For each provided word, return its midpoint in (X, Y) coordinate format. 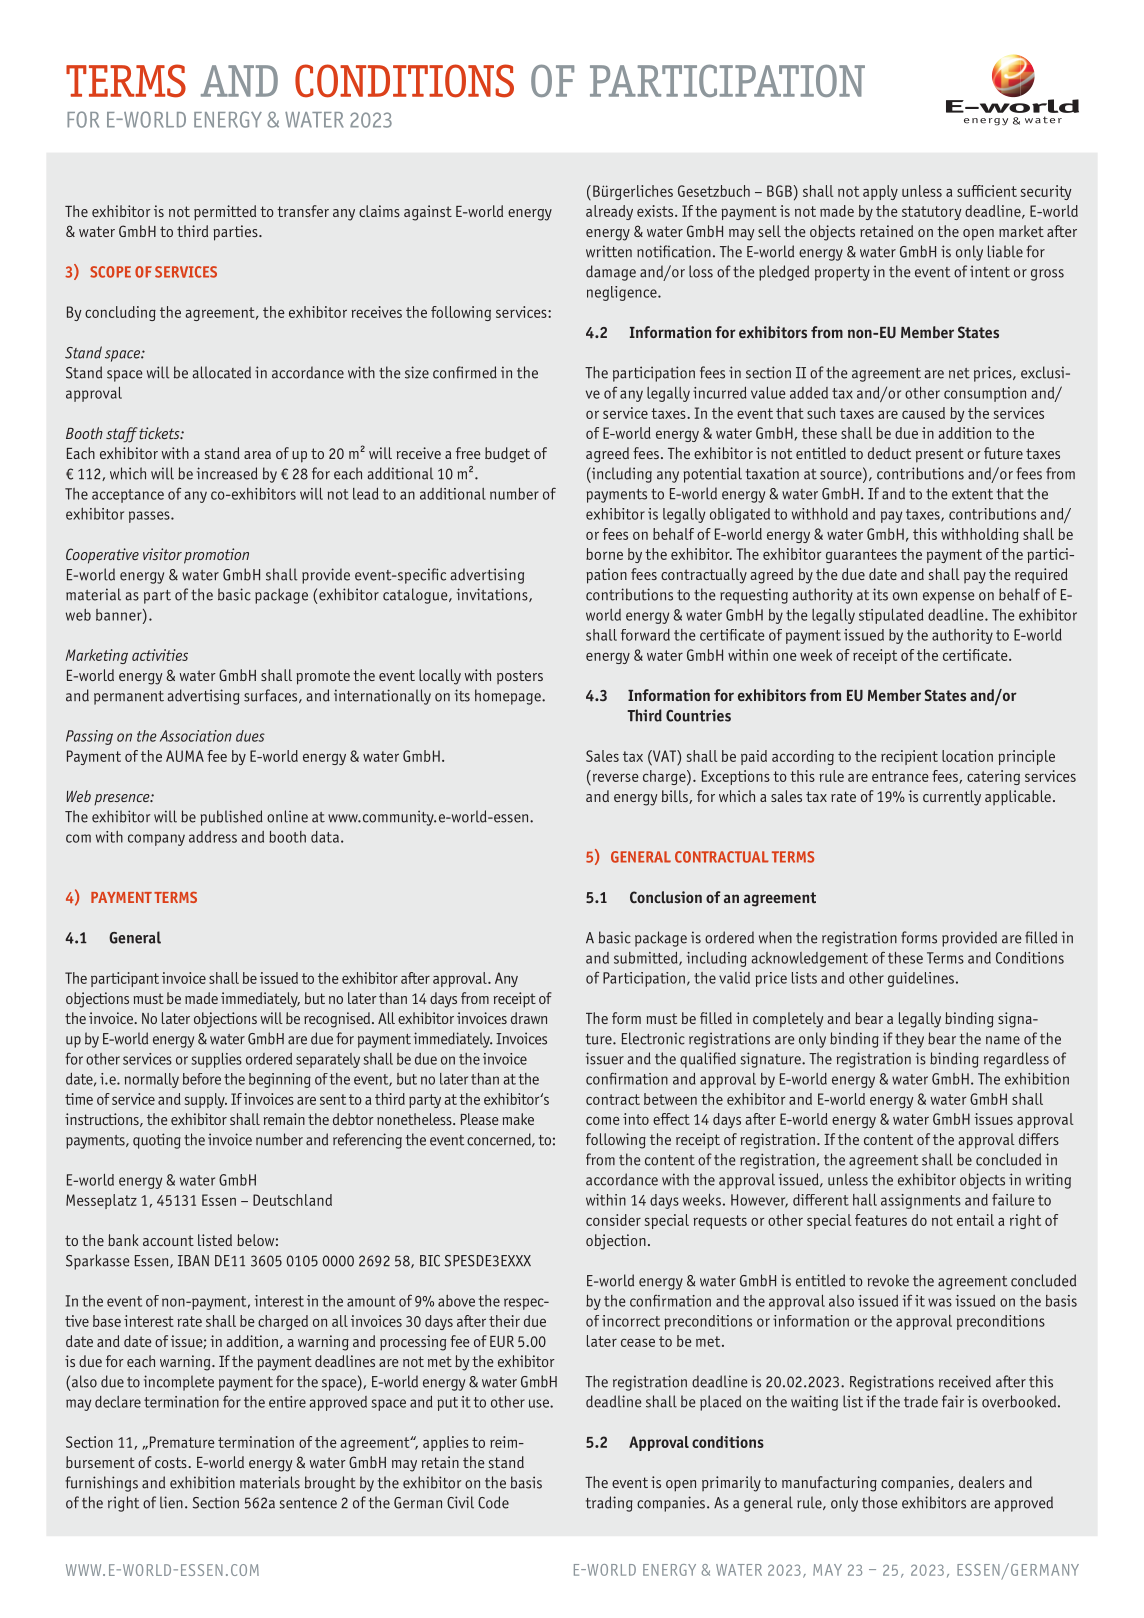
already (609, 212)
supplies (217, 1060)
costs (172, 1462)
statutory (932, 213)
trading (609, 1504)
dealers (982, 1482)
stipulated (891, 616)
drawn (529, 1018)
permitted (225, 213)
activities (160, 655)
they (909, 1040)
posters (520, 677)
